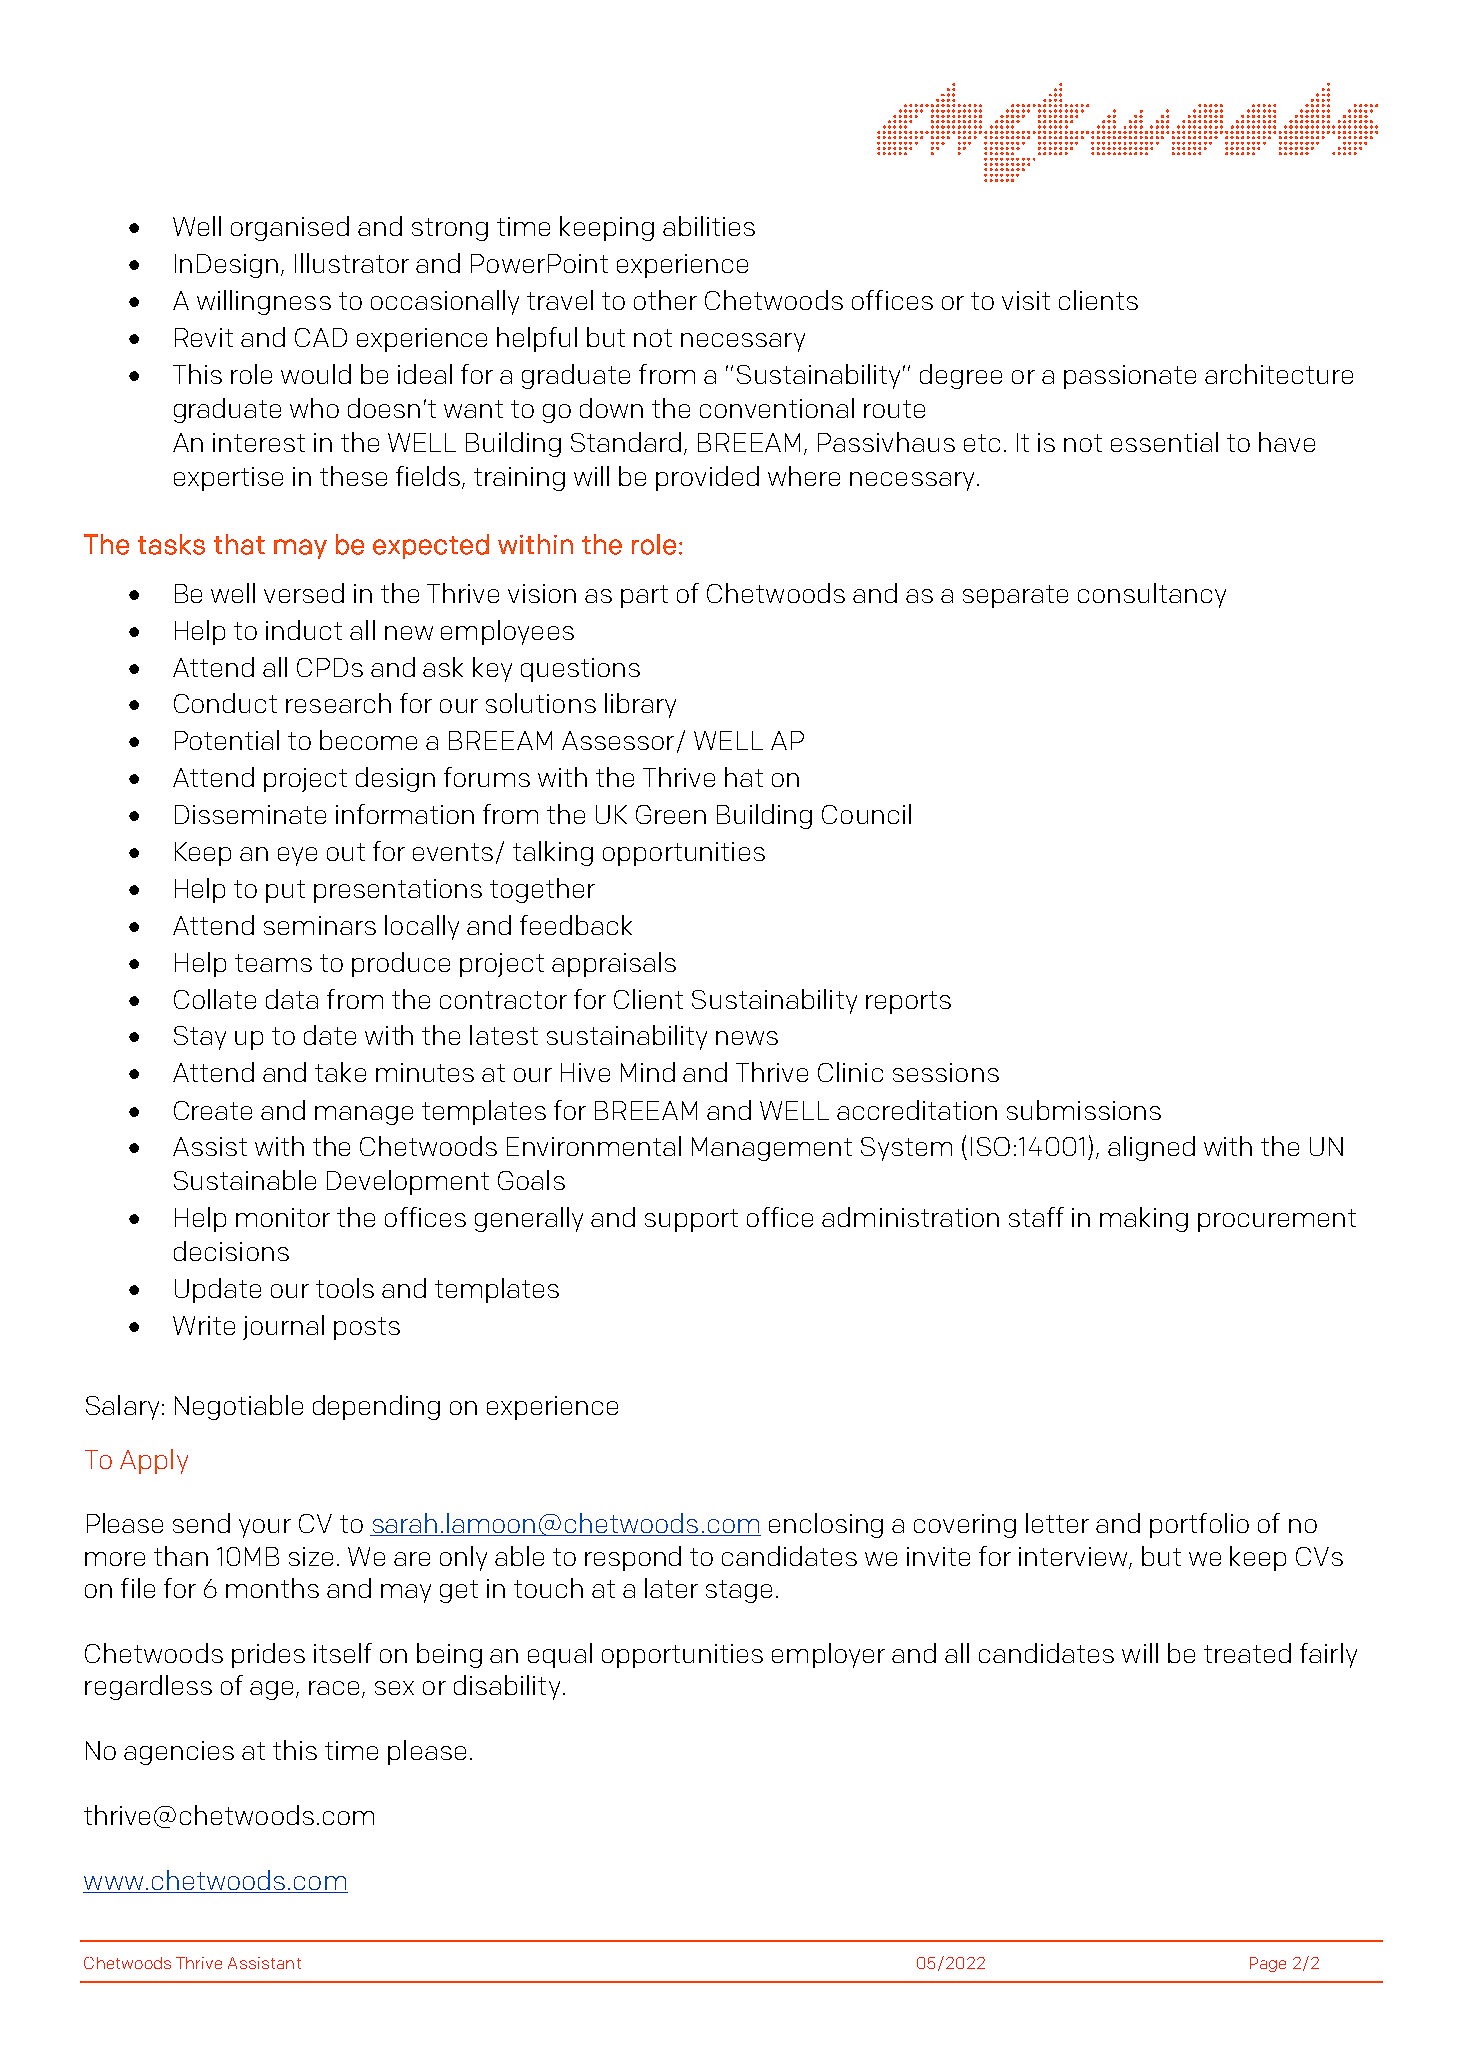 Image resolution: width=1462 pixels, height=2066 pixels. What do you see at coordinates (273, 963) in the document?
I see `teams` at bounding box center [273, 963].
